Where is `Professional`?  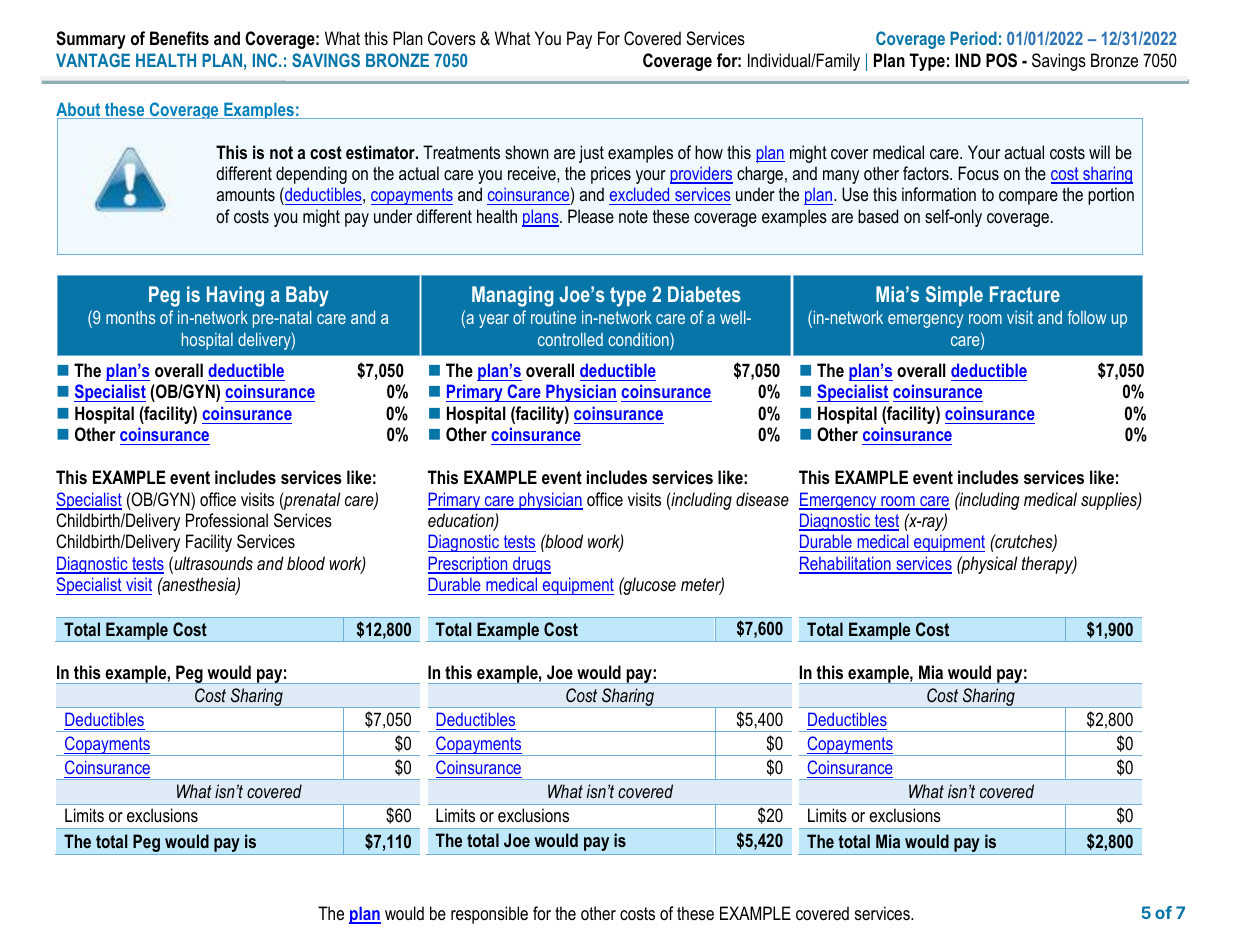 Professional is located at coordinates (227, 520).
